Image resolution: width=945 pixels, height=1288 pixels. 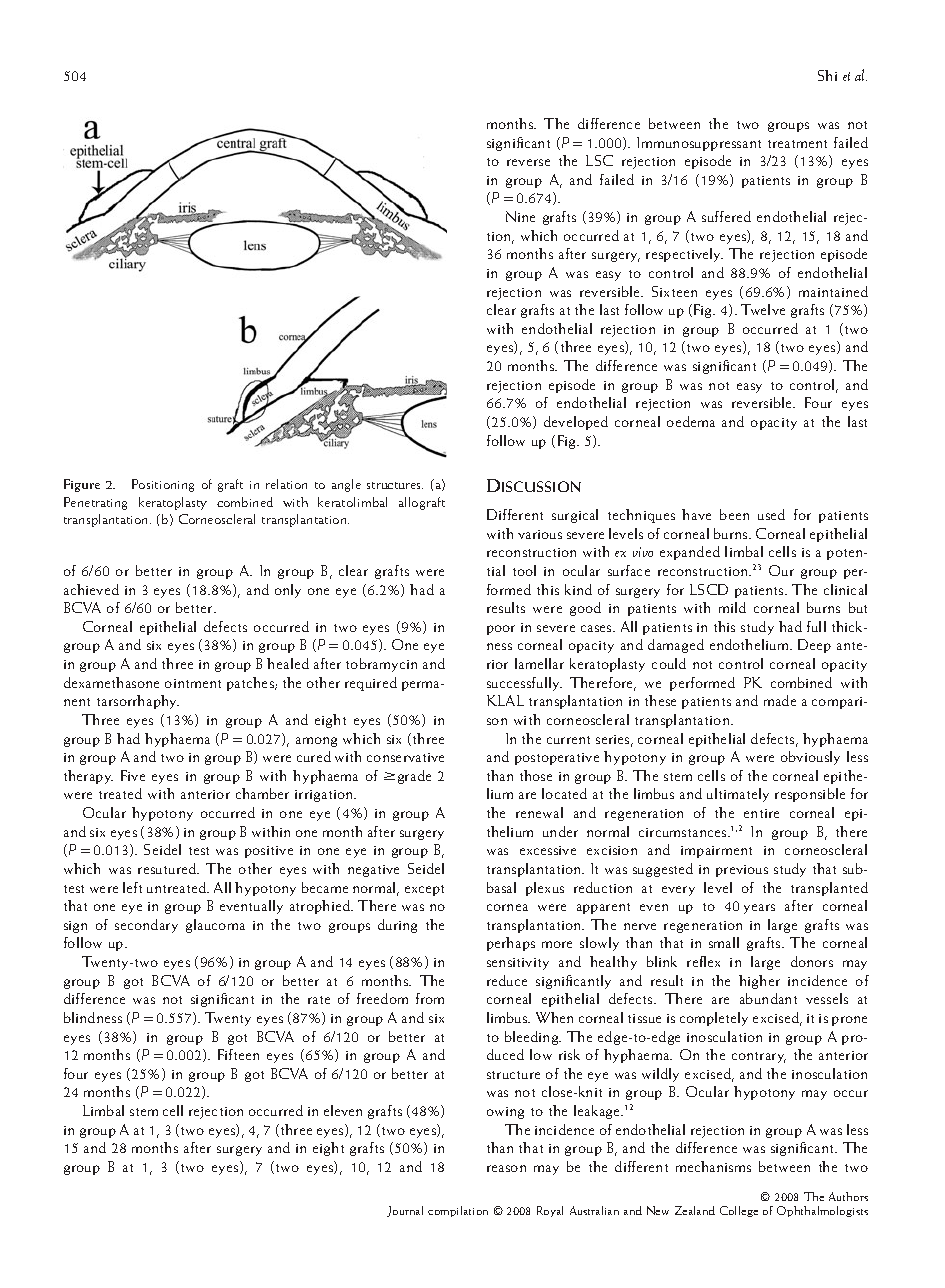 What do you see at coordinates (193, 683) in the page?
I see `ointment` at bounding box center [193, 683].
